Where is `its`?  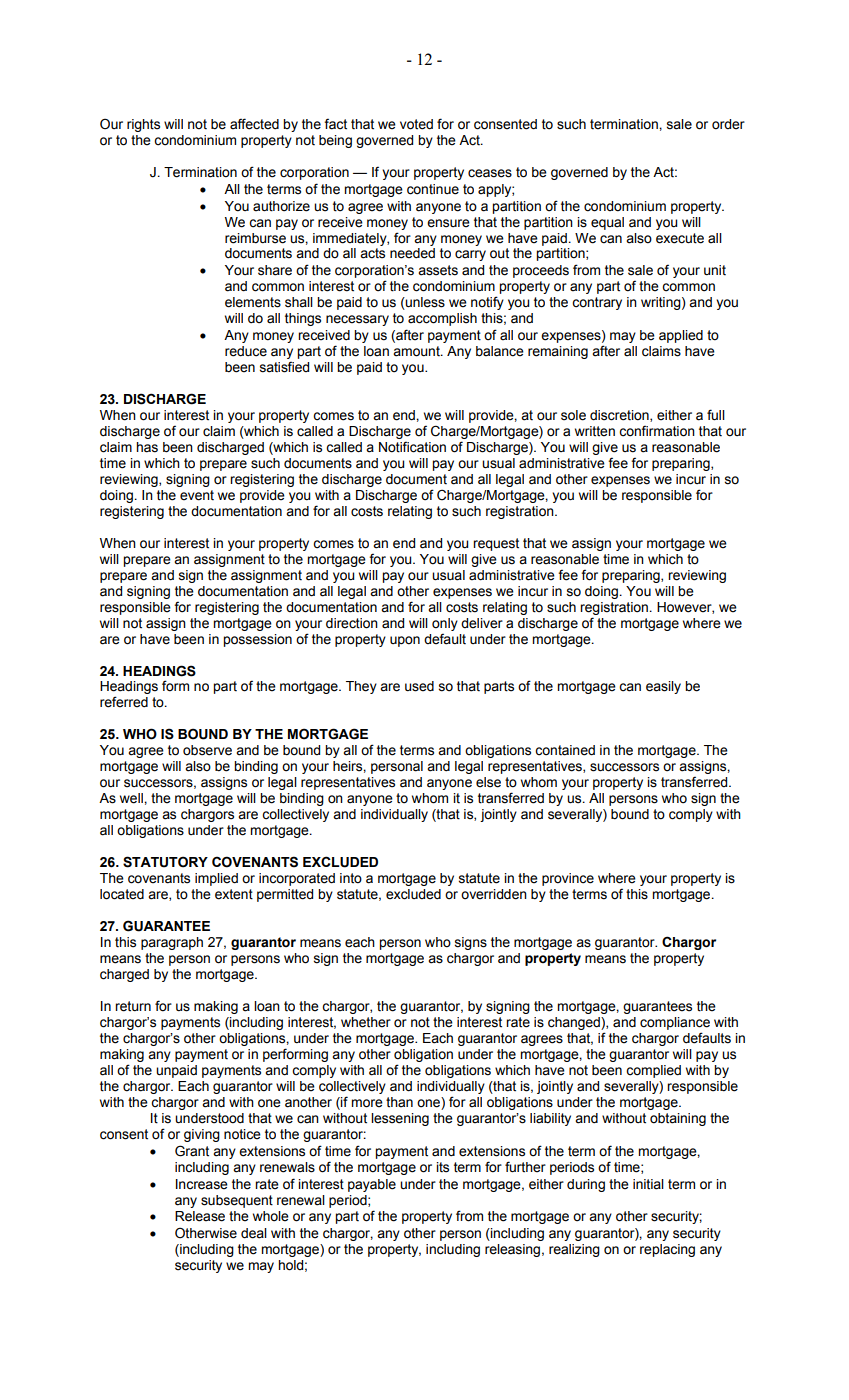
its is located at coordinates (442, 1167).
